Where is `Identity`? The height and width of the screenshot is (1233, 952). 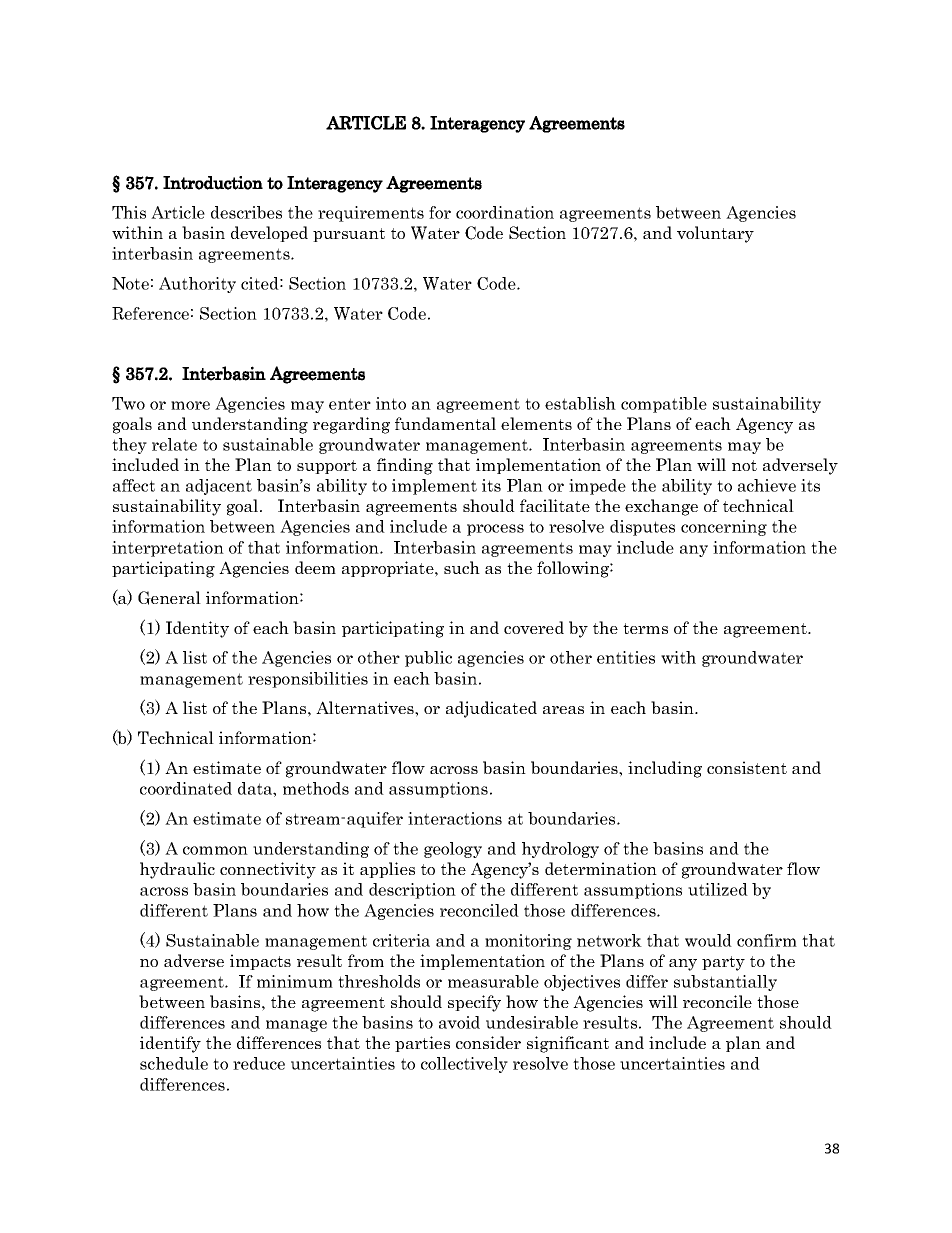 Identity is located at coordinates (197, 629).
